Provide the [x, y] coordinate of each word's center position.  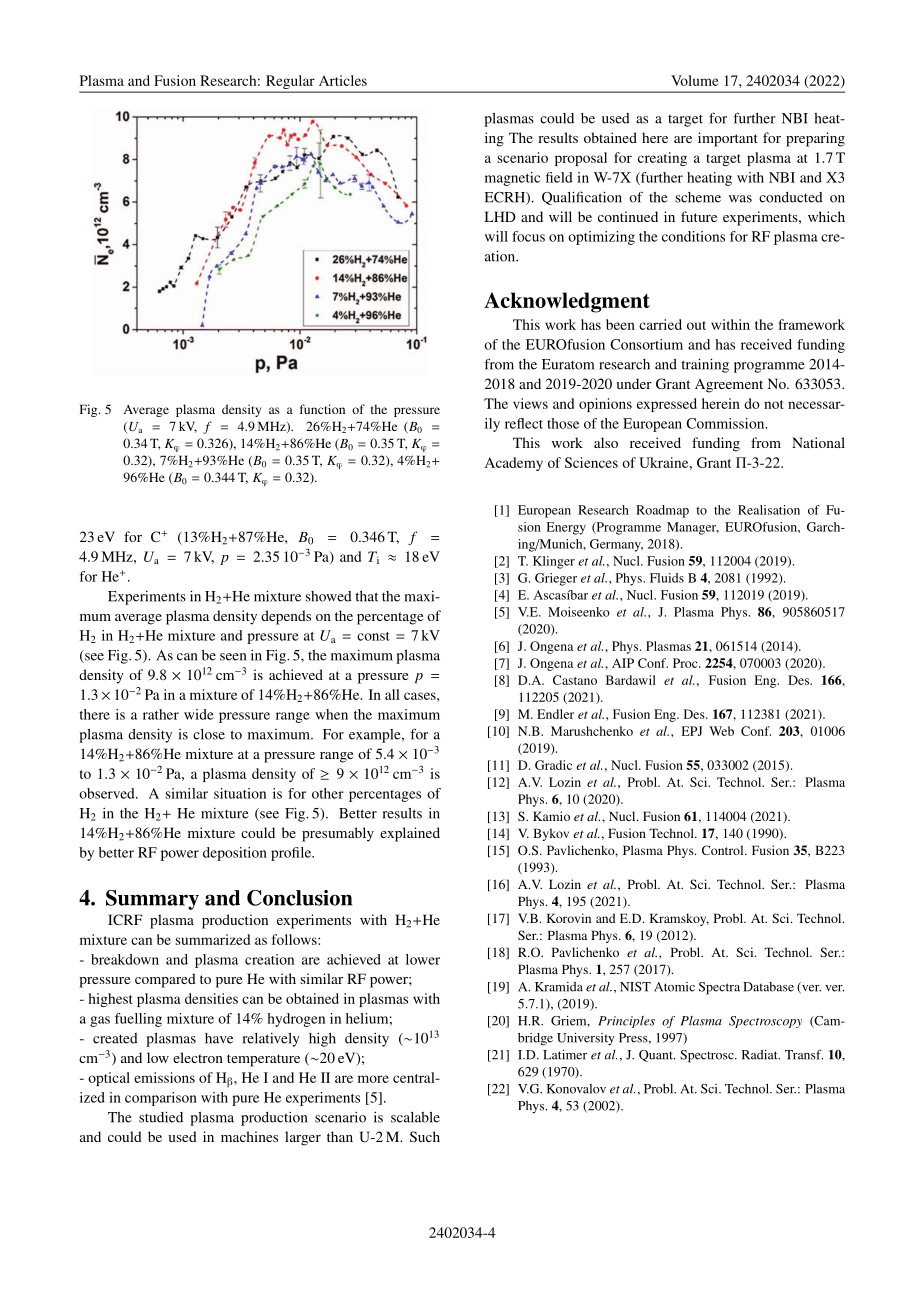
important [728, 139]
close [209, 734]
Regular [290, 83]
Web [721, 731]
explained [410, 834]
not [773, 404]
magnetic [512, 179]
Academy [514, 464]
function [322, 409]
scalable [415, 1117]
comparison [161, 1099]
